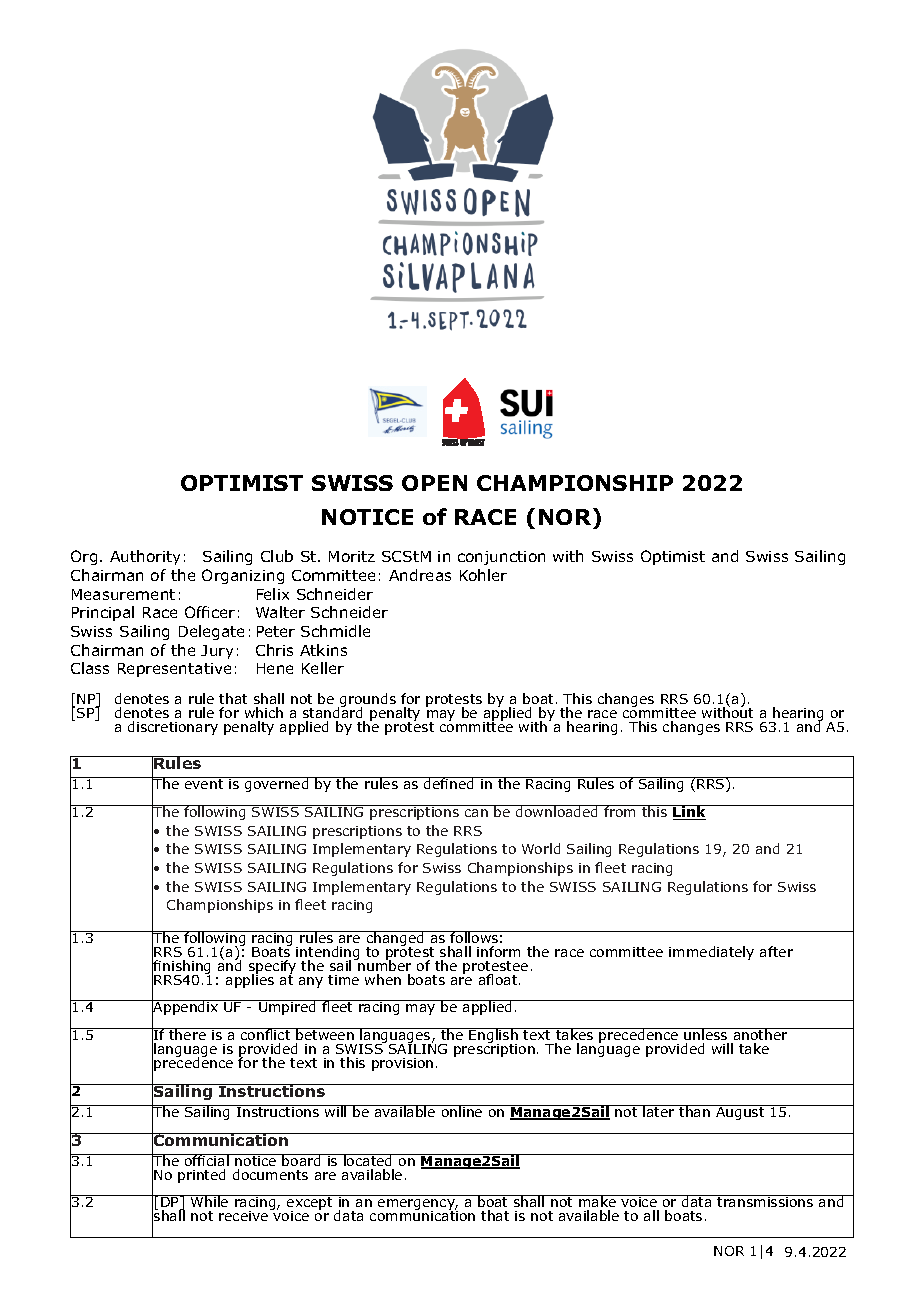 This screenshot has width=924, height=1308. I want to click on make, so click(597, 1203).
